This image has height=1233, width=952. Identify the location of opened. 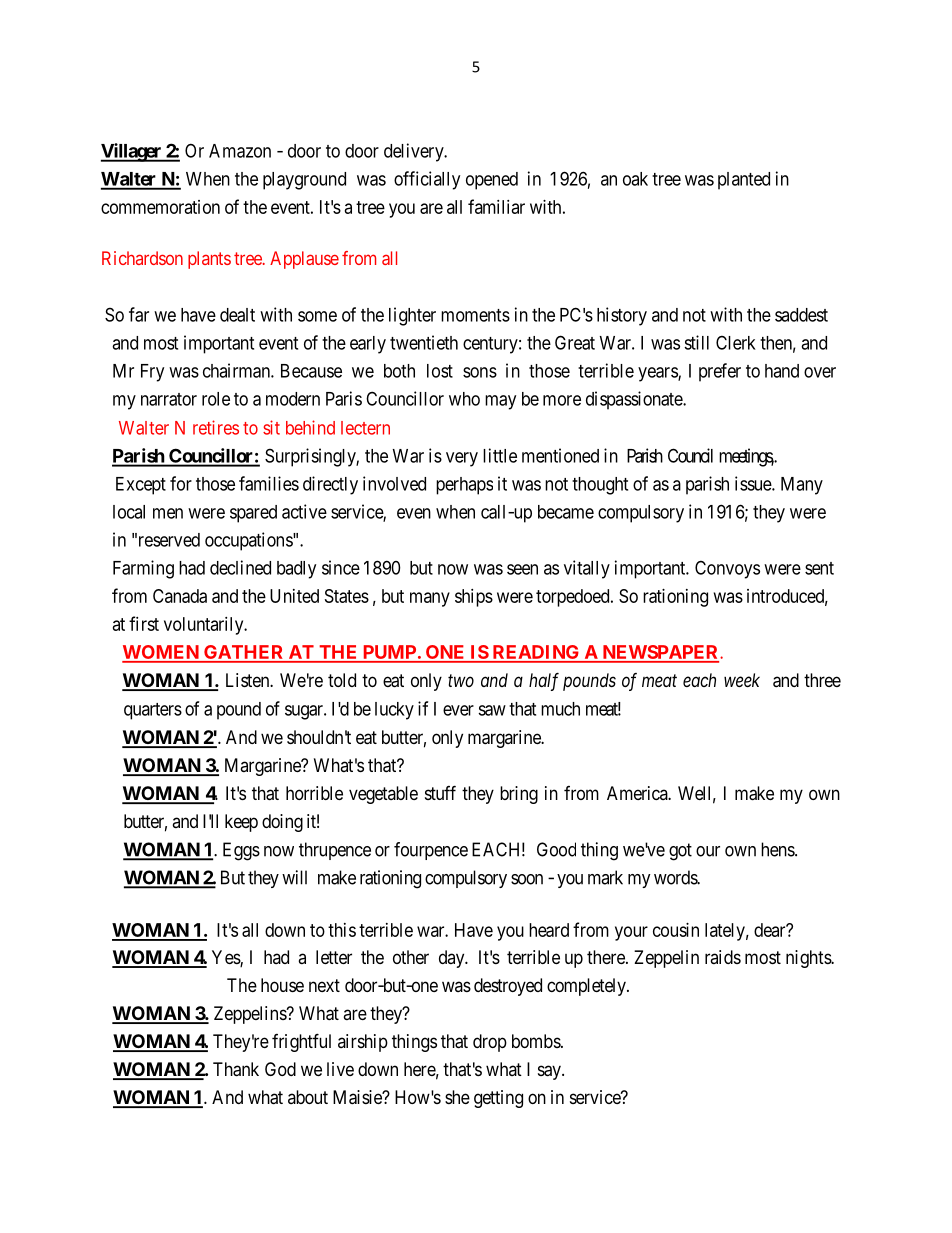
(492, 181).
